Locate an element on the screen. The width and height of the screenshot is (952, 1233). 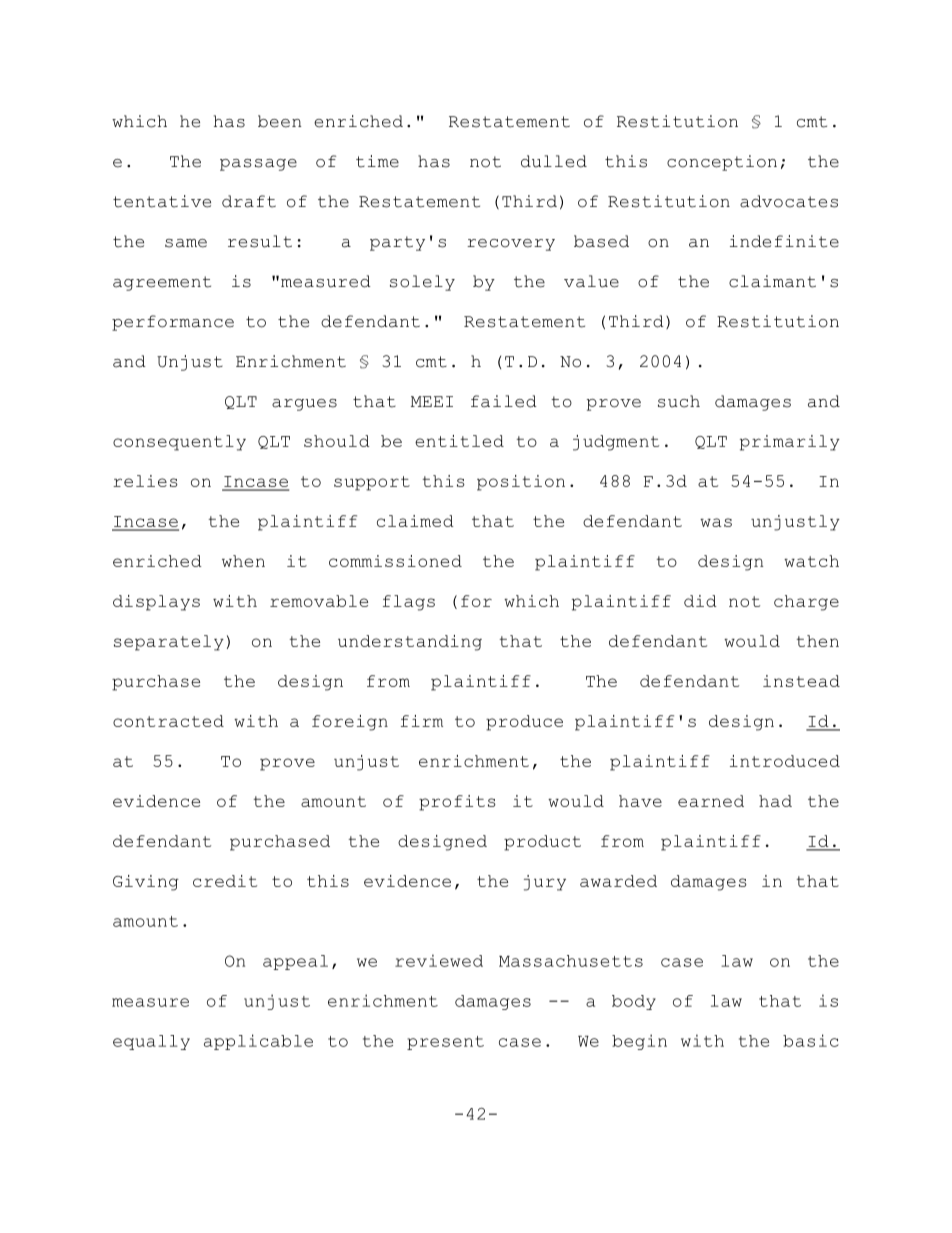
profits is located at coordinates (457, 803).
